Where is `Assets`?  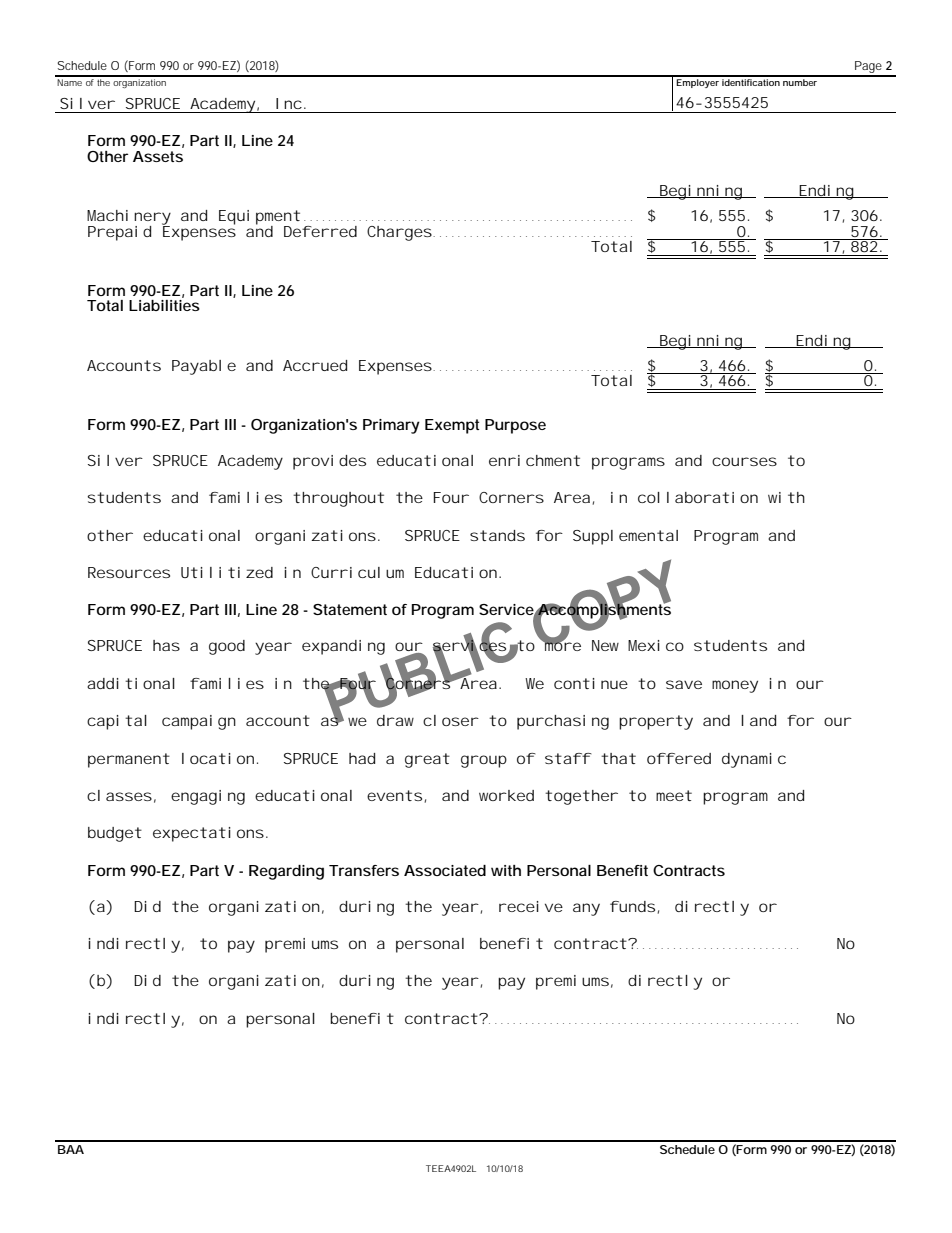
Assets is located at coordinates (158, 156).
